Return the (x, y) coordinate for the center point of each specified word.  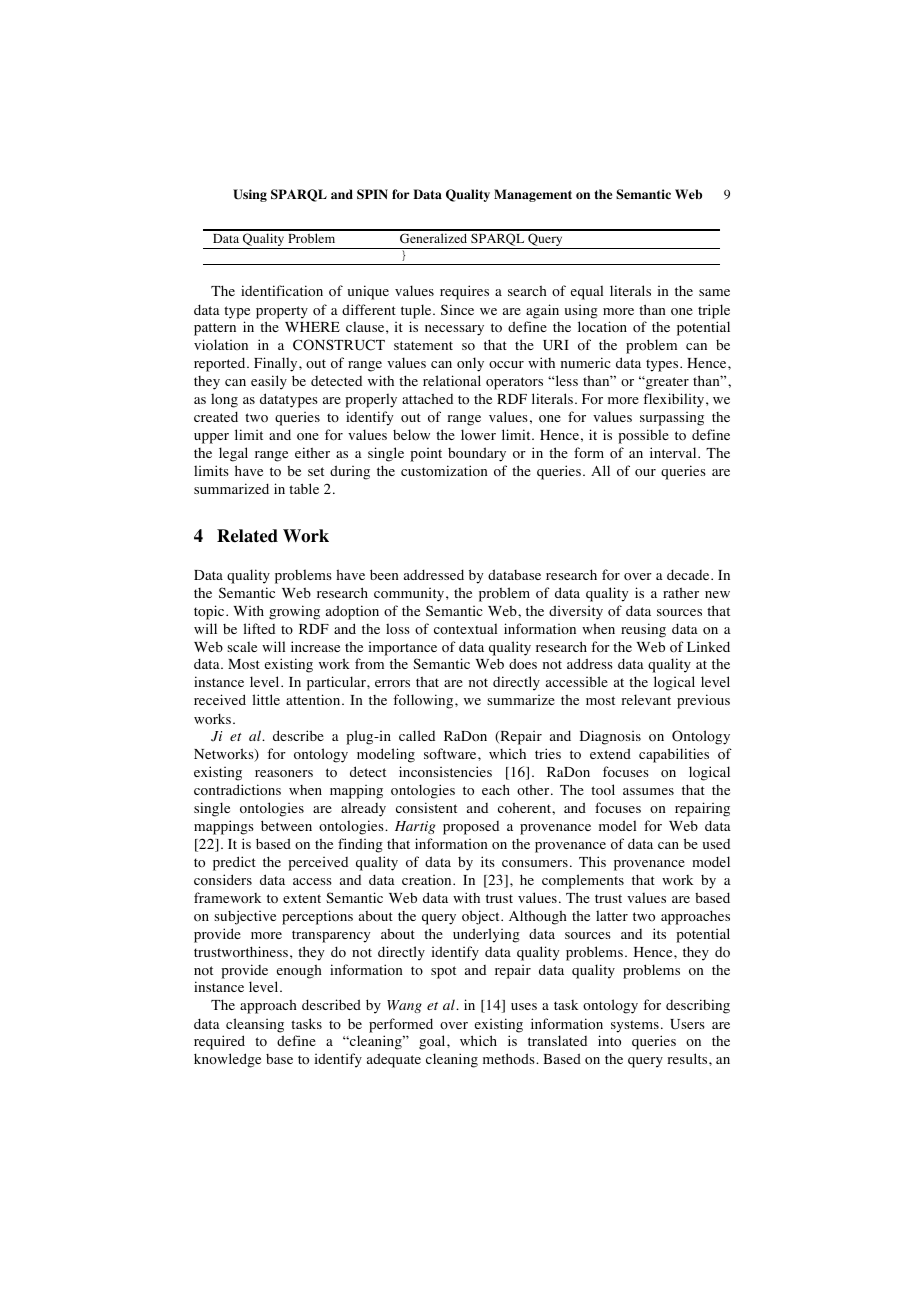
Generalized (433, 238)
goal (433, 1042)
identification (282, 291)
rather (681, 592)
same (714, 292)
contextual (465, 628)
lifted (259, 628)
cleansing (255, 1025)
